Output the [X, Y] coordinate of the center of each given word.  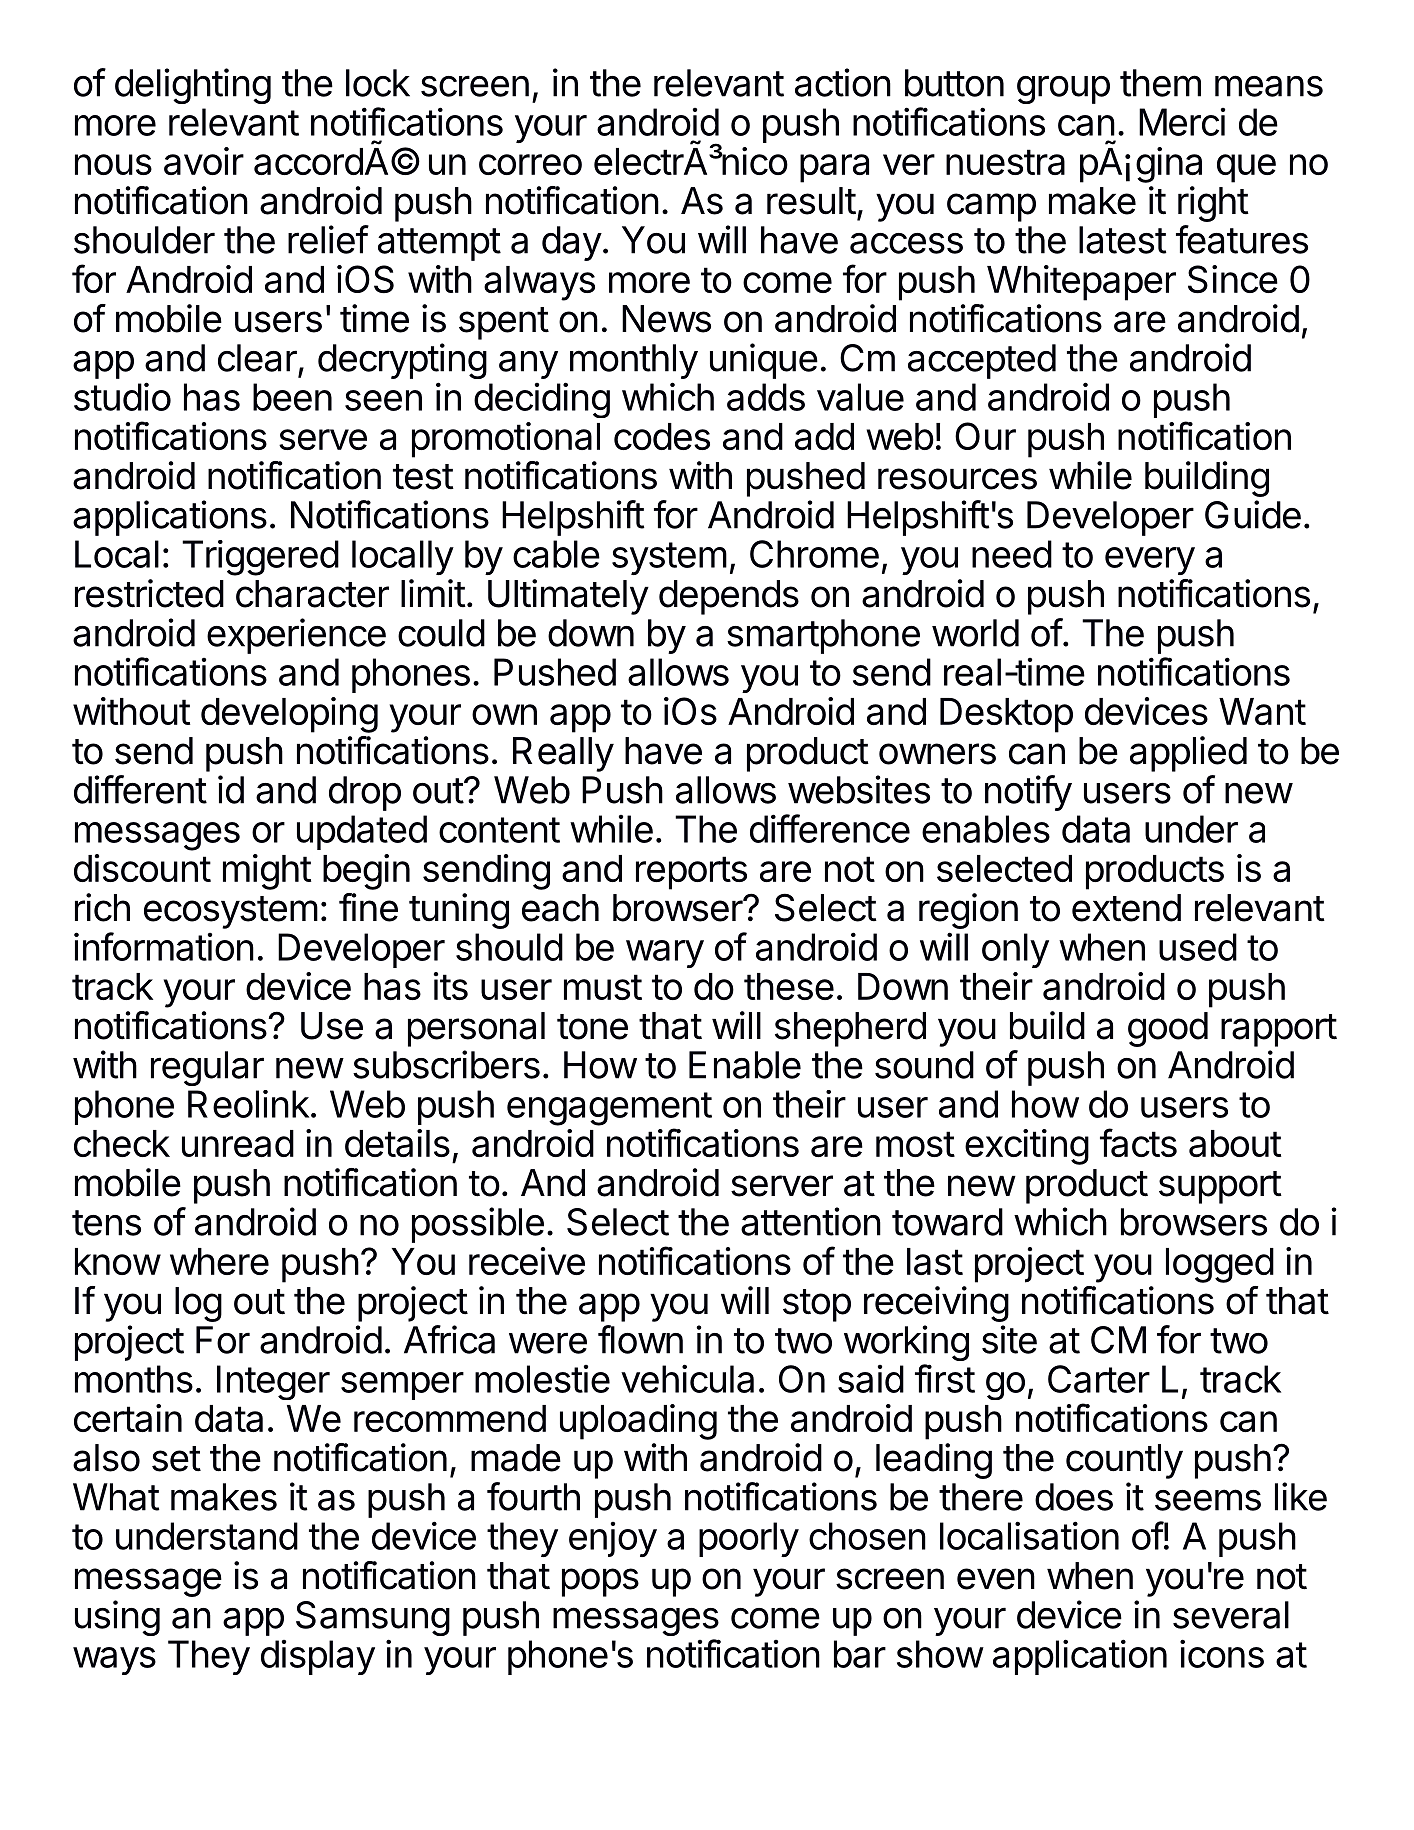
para [834, 168]
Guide [1253, 514]
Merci [1182, 122]
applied [1188, 754]
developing [289, 715]
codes [662, 436]
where [219, 1261]
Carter [1099, 1379]
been [292, 397]
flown [640, 1339]
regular [207, 1068]
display [318, 1657]
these [789, 986]
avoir [204, 161]
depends [729, 597]
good [1168, 1029]
